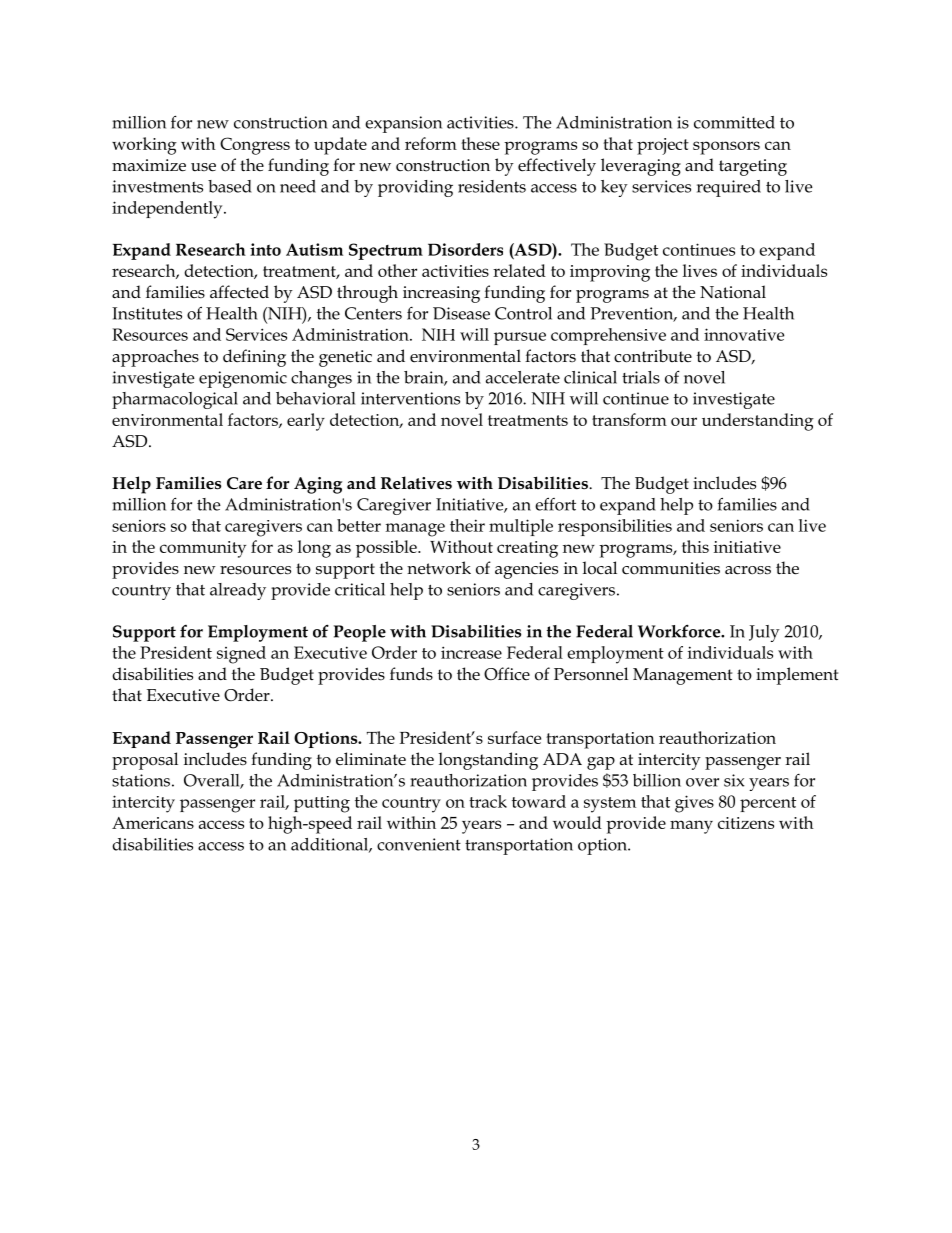 Image resolution: width=952 pixels, height=1233 pixels. What do you see at coordinates (764, 633) in the screenshot?
I see `July` at bounding box center [764, 633].
